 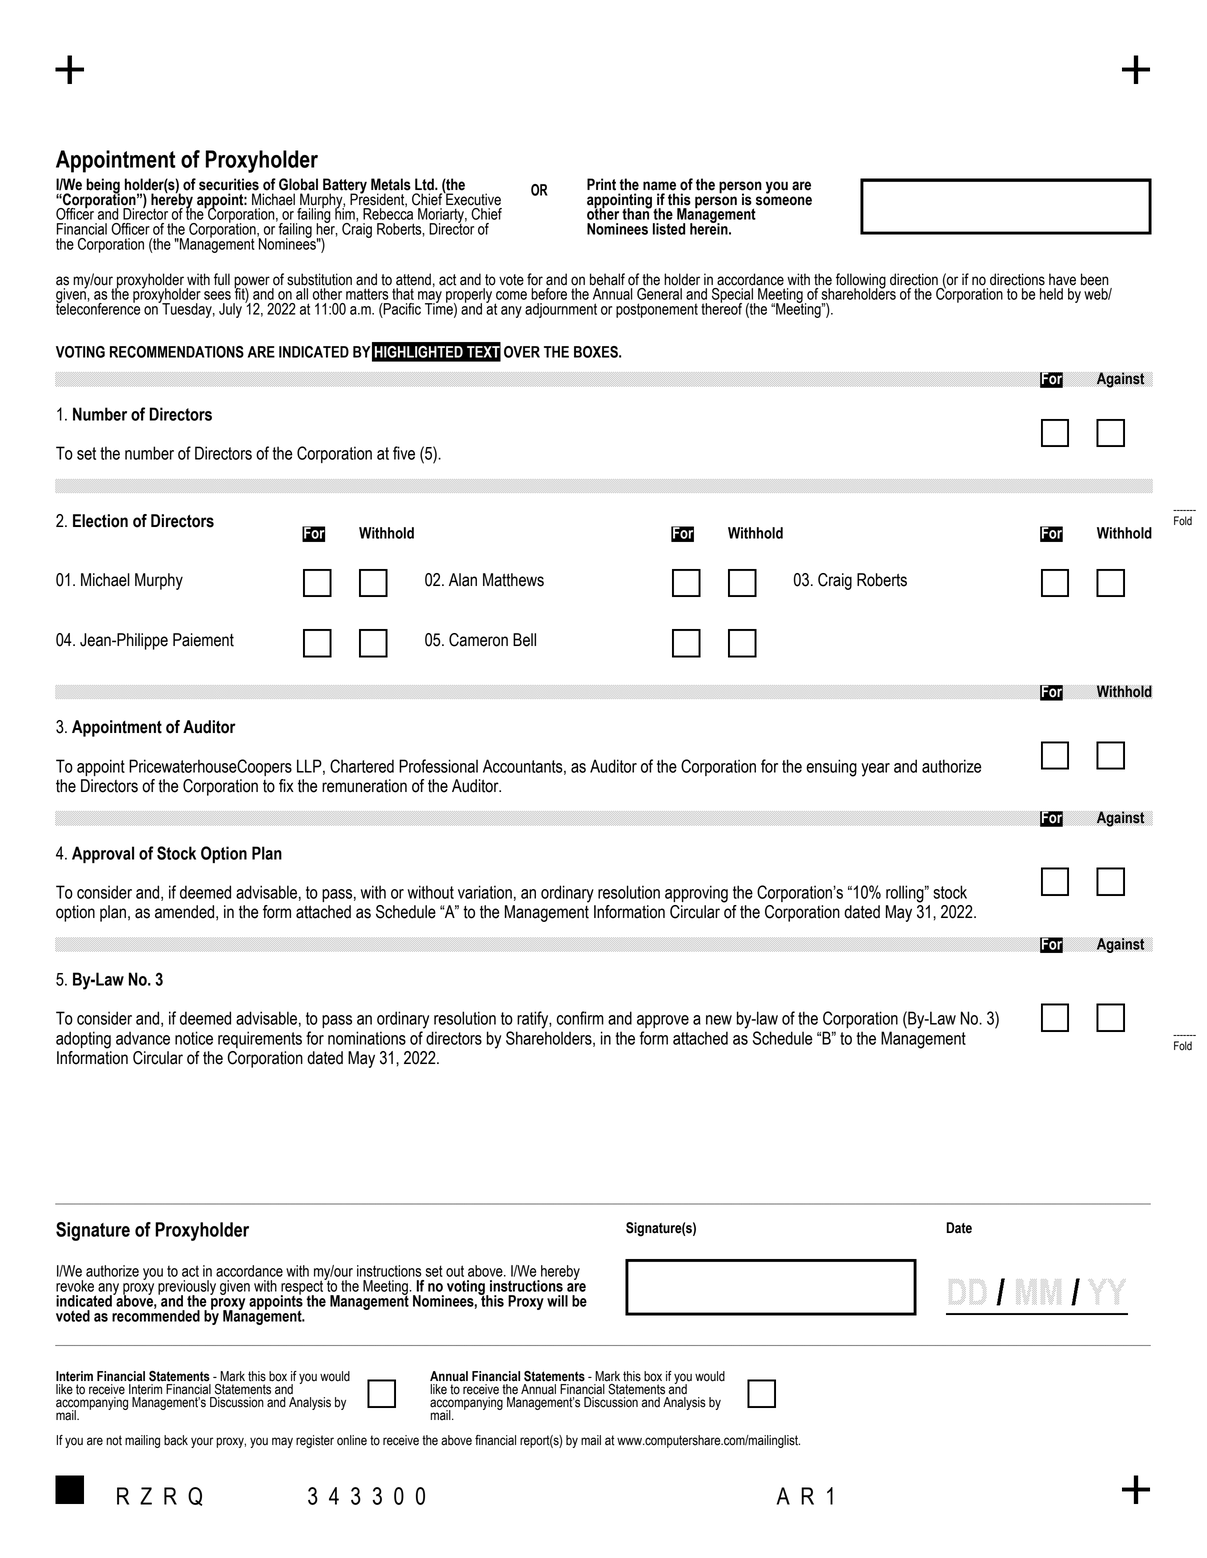 I want to click on fix, so click(x=286, y=785).
